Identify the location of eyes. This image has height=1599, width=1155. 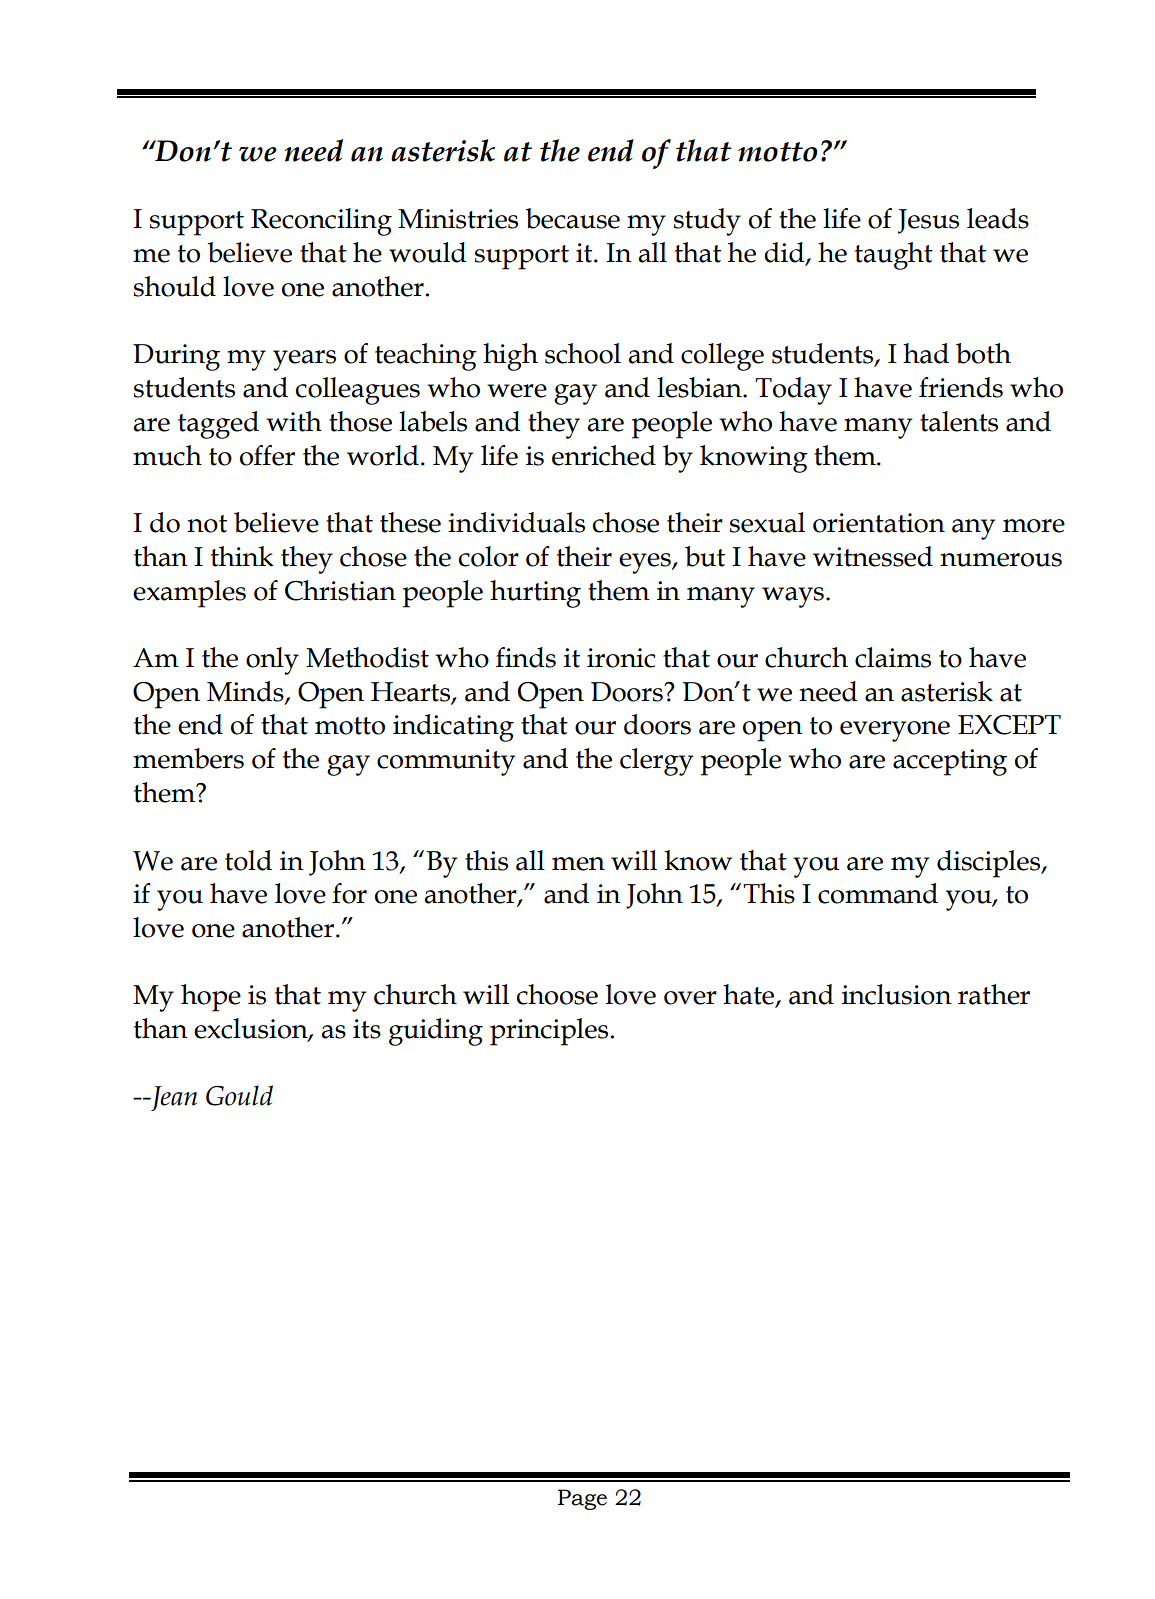
(646, 563).
